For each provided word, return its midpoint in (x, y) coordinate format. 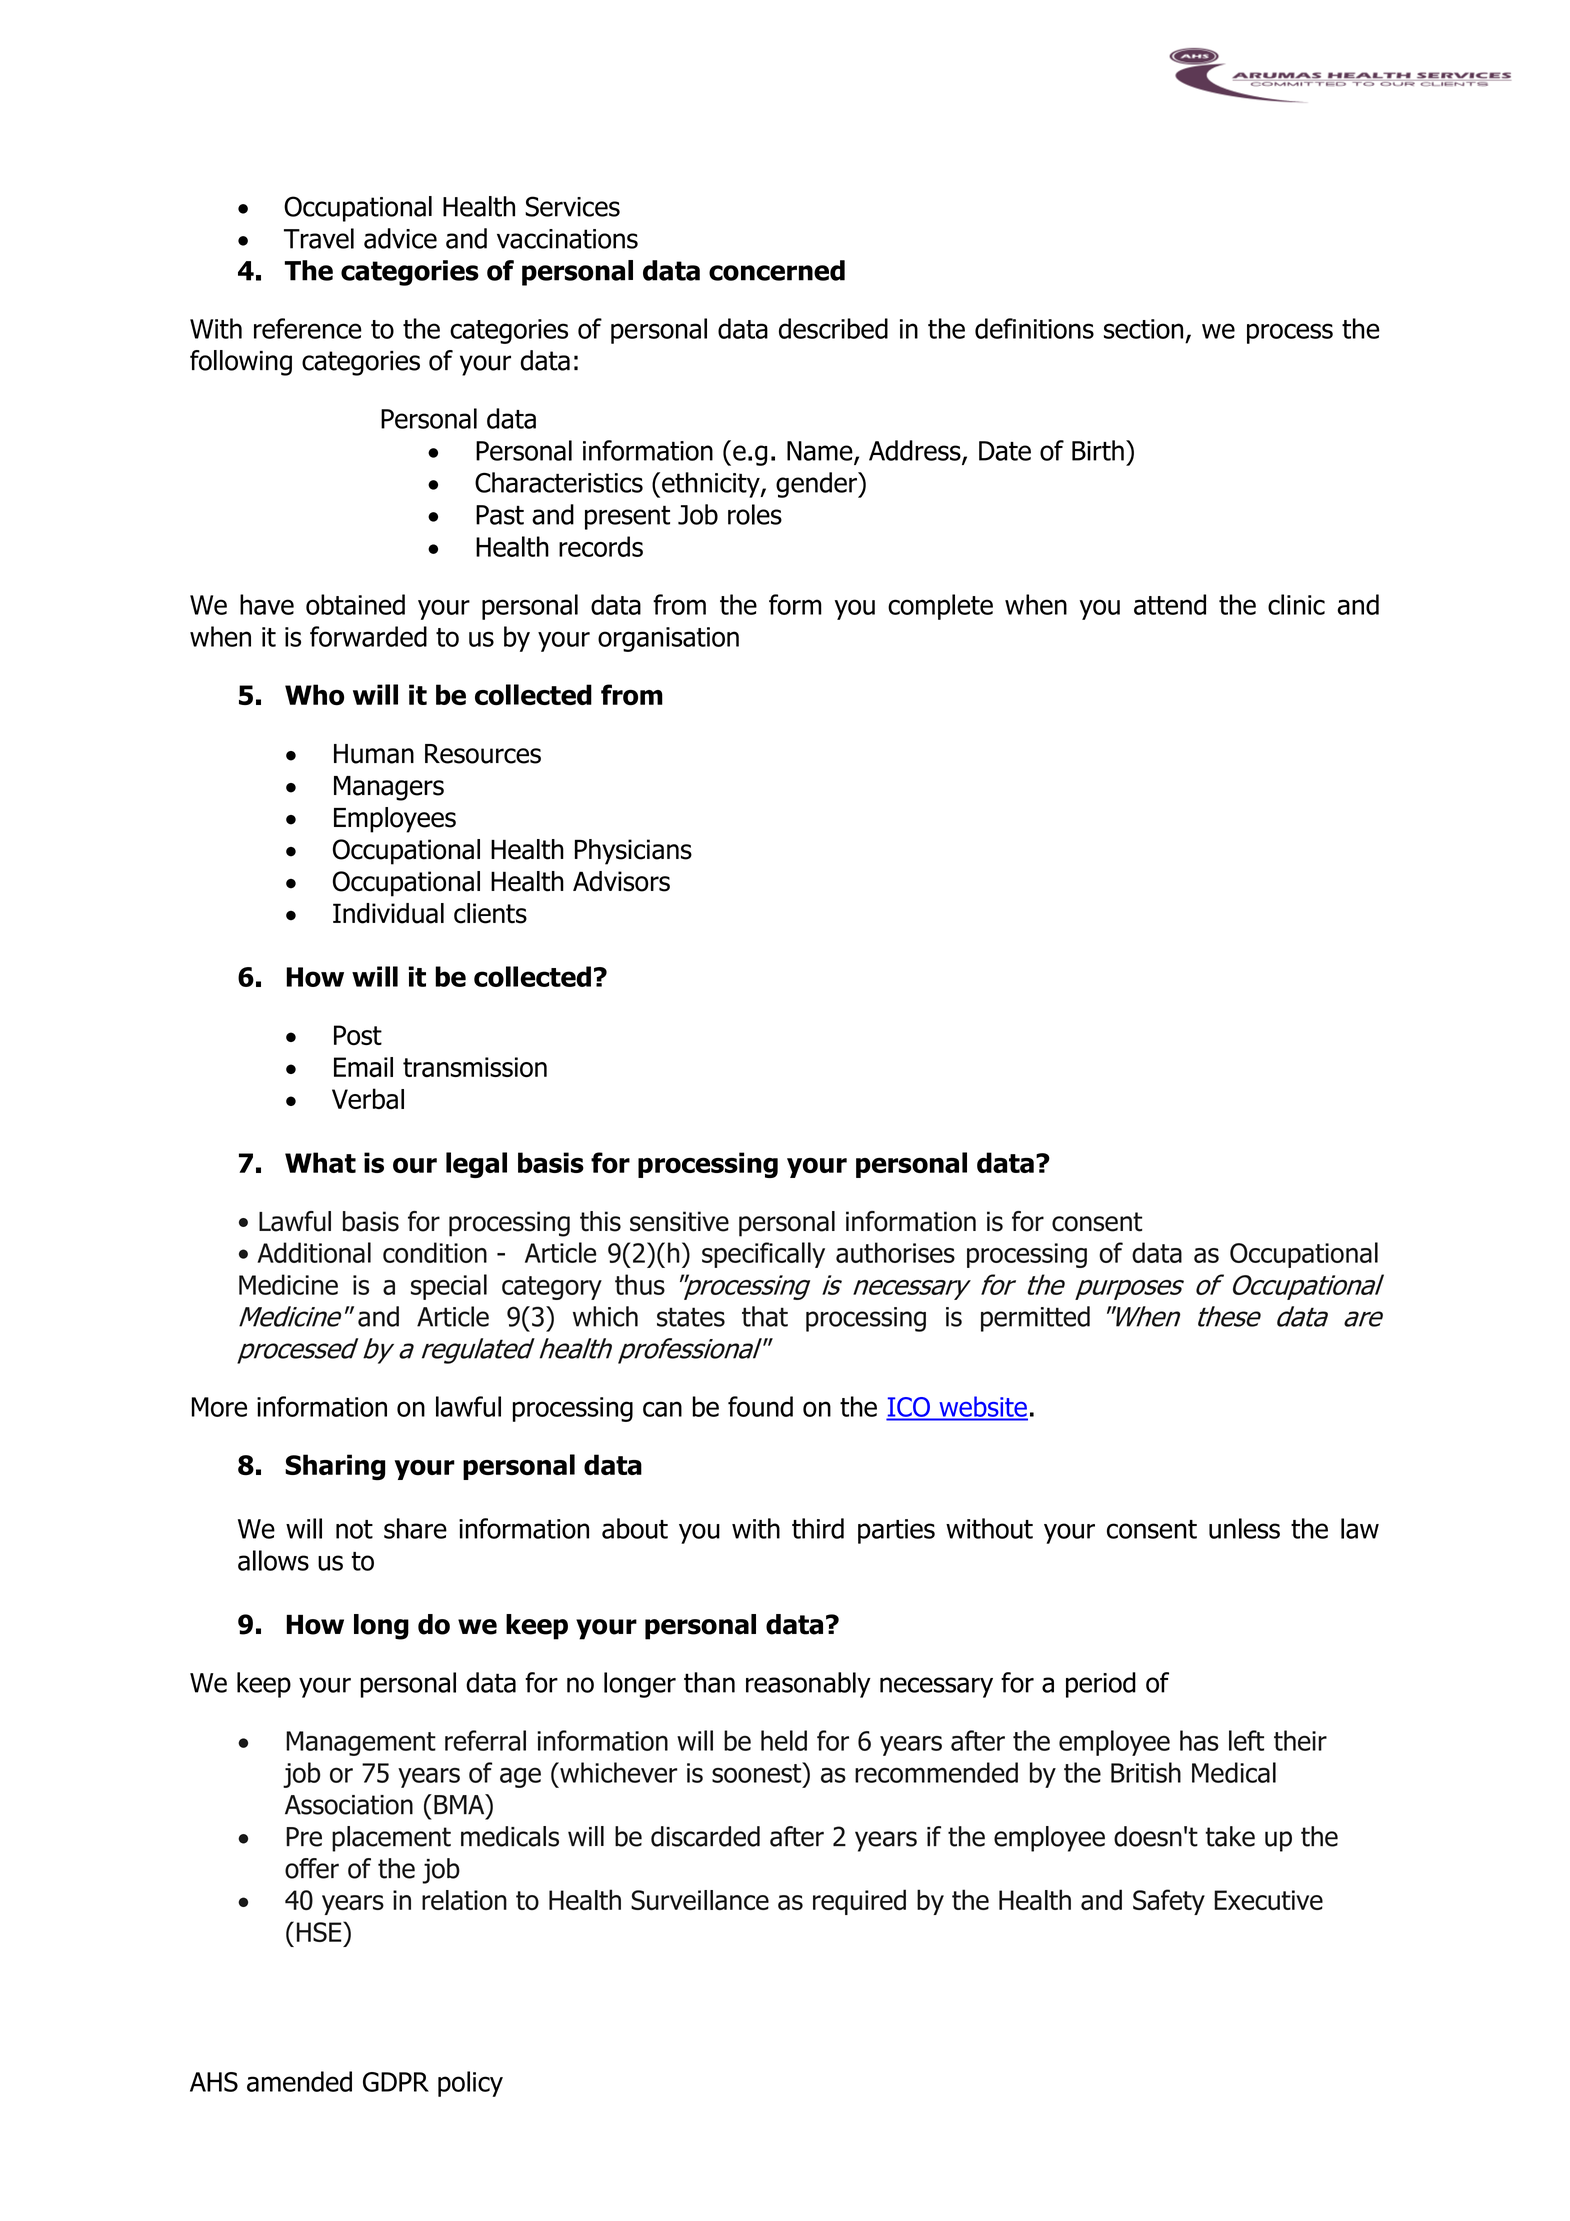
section (1143, 329)
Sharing (335, 1467)
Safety (1169, 1902)
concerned (777, 270)
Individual (388, 913)
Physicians (633, 852)
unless (1244, 1528)
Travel (319, 238)
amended (299, 2081)
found (760, 1406)
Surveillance (700, 1900)
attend (1170, 604)
